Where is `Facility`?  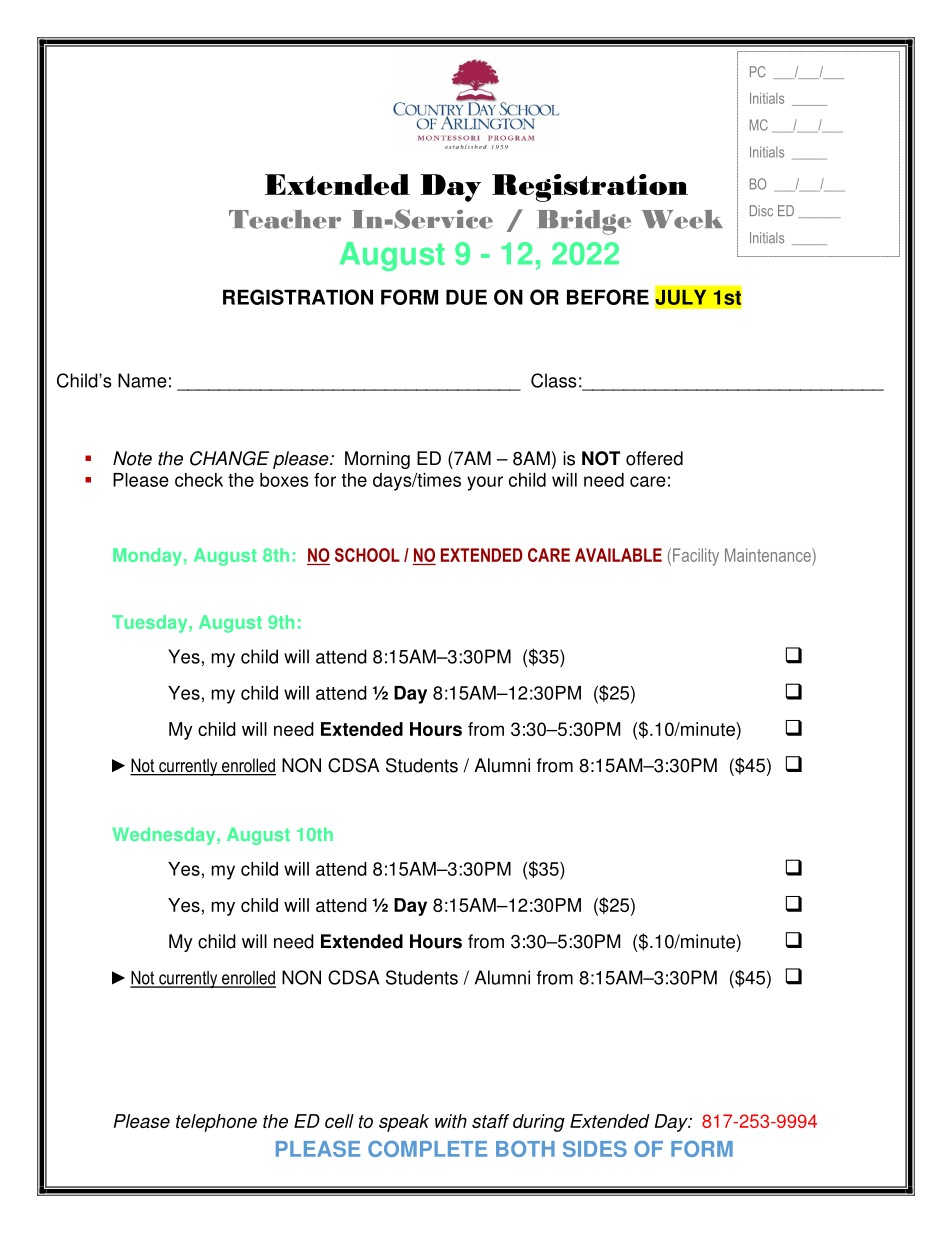 Facility is located at coordinates (696, 557).
